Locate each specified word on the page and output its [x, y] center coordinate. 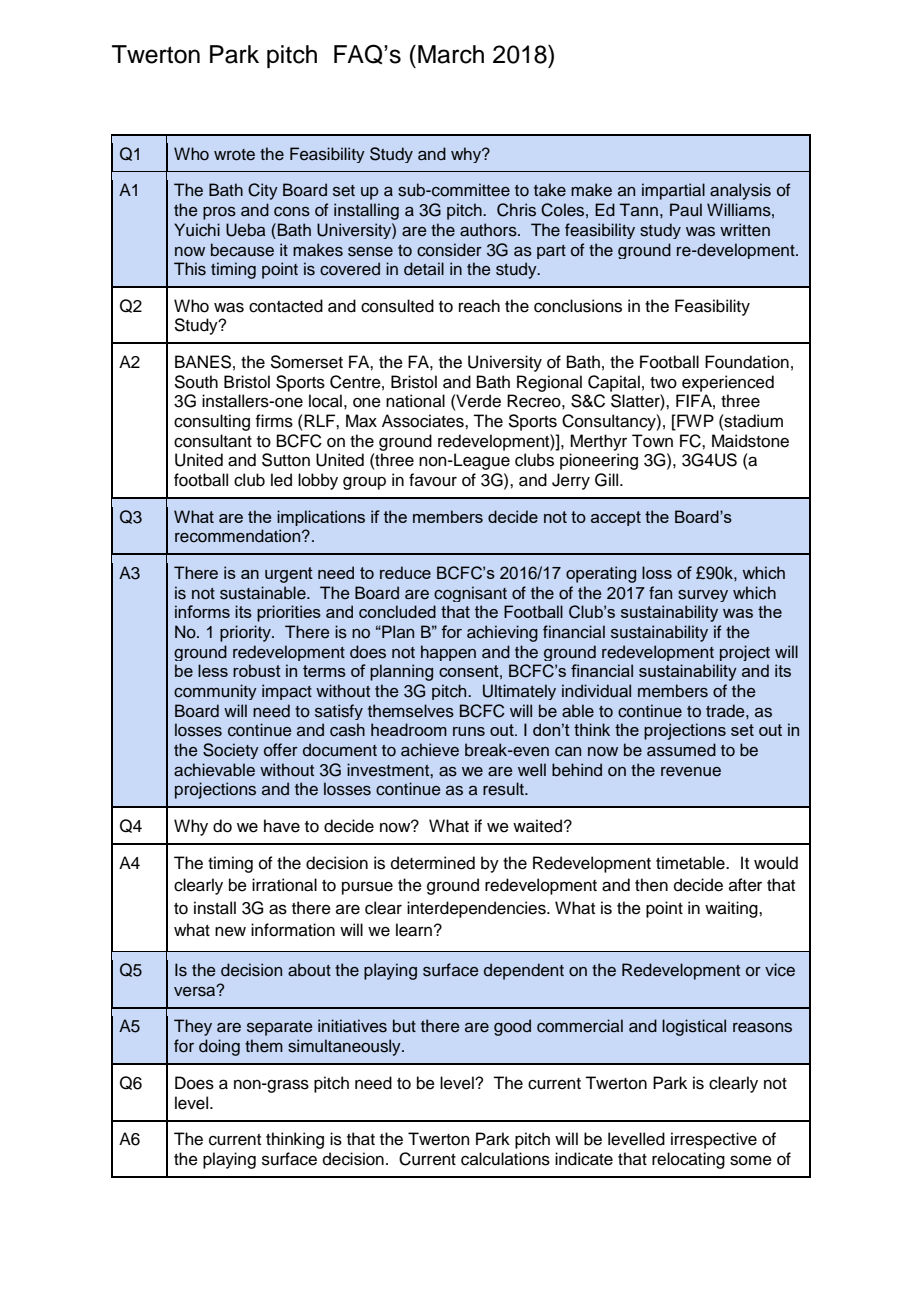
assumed [681, 750]
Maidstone [750, 441]
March [451, 54]
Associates [424, 421]
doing [219, 1047]
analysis [740, 191]
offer [281, 750]
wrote [234, 155]
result [504, 789]
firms [274, 421]
